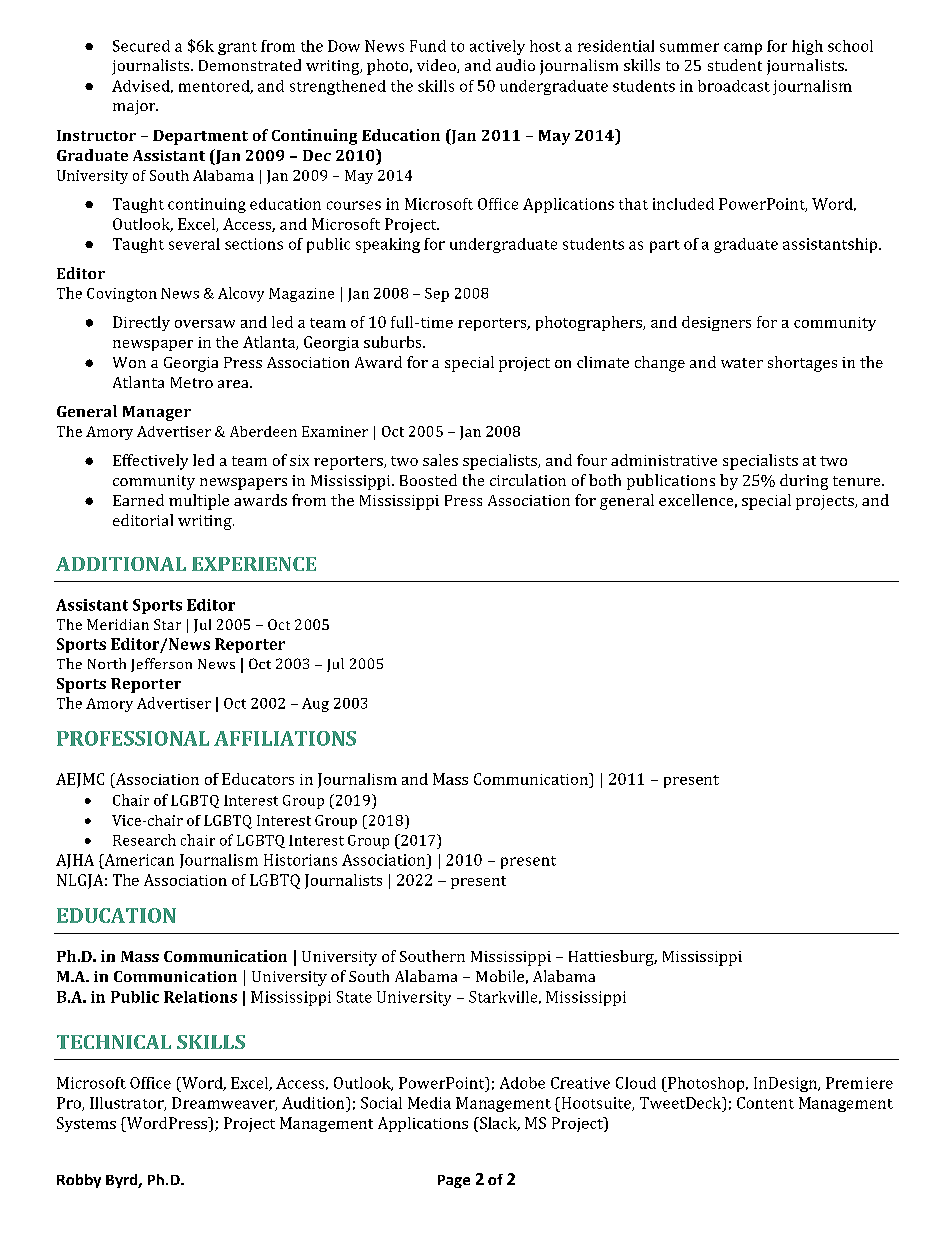  Describe the element at coordinates (440, 460) in the image. I see `sales` at that location.
